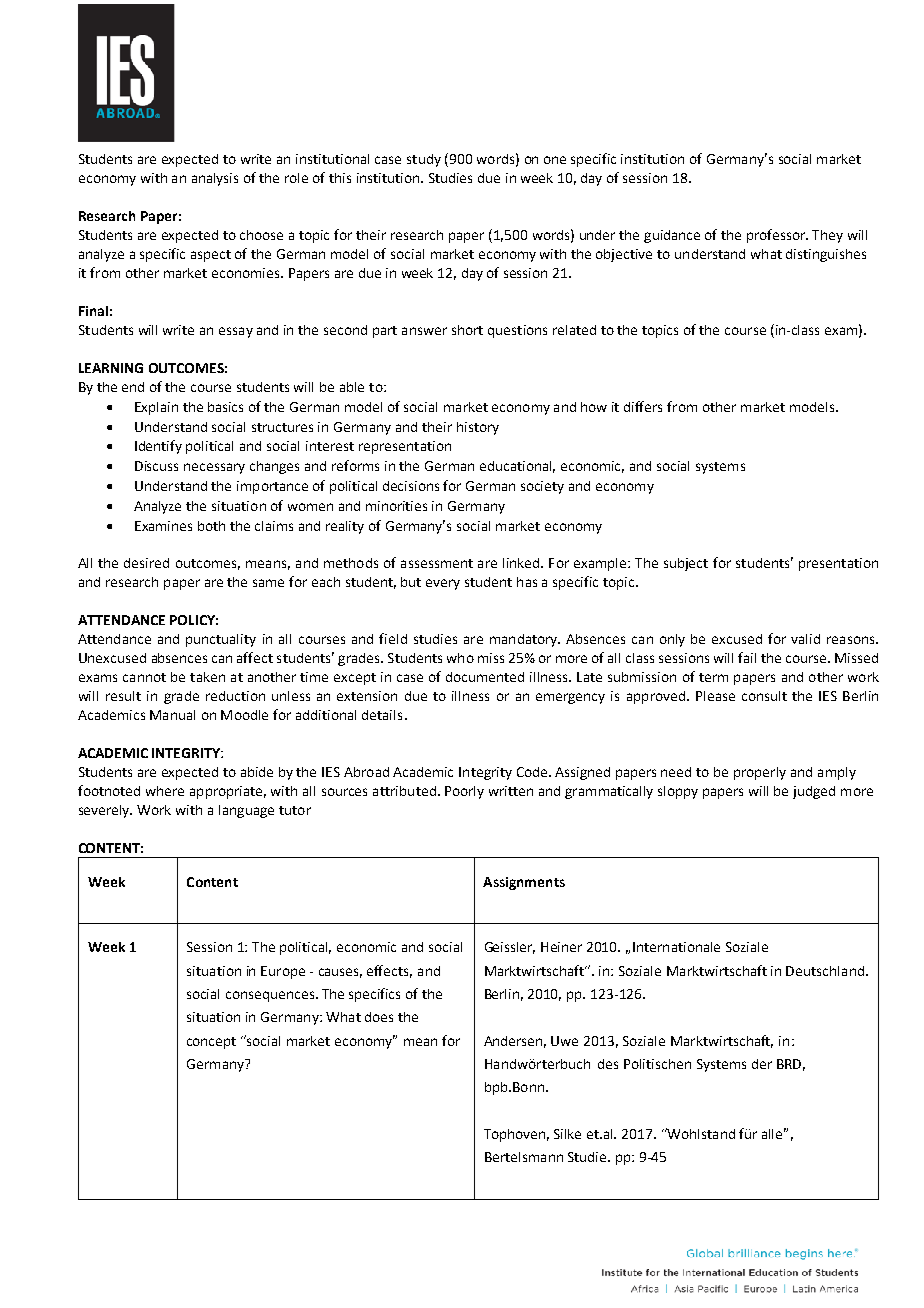 This image has width=924, height=1308. I want to click on study, so click(424, 160).
